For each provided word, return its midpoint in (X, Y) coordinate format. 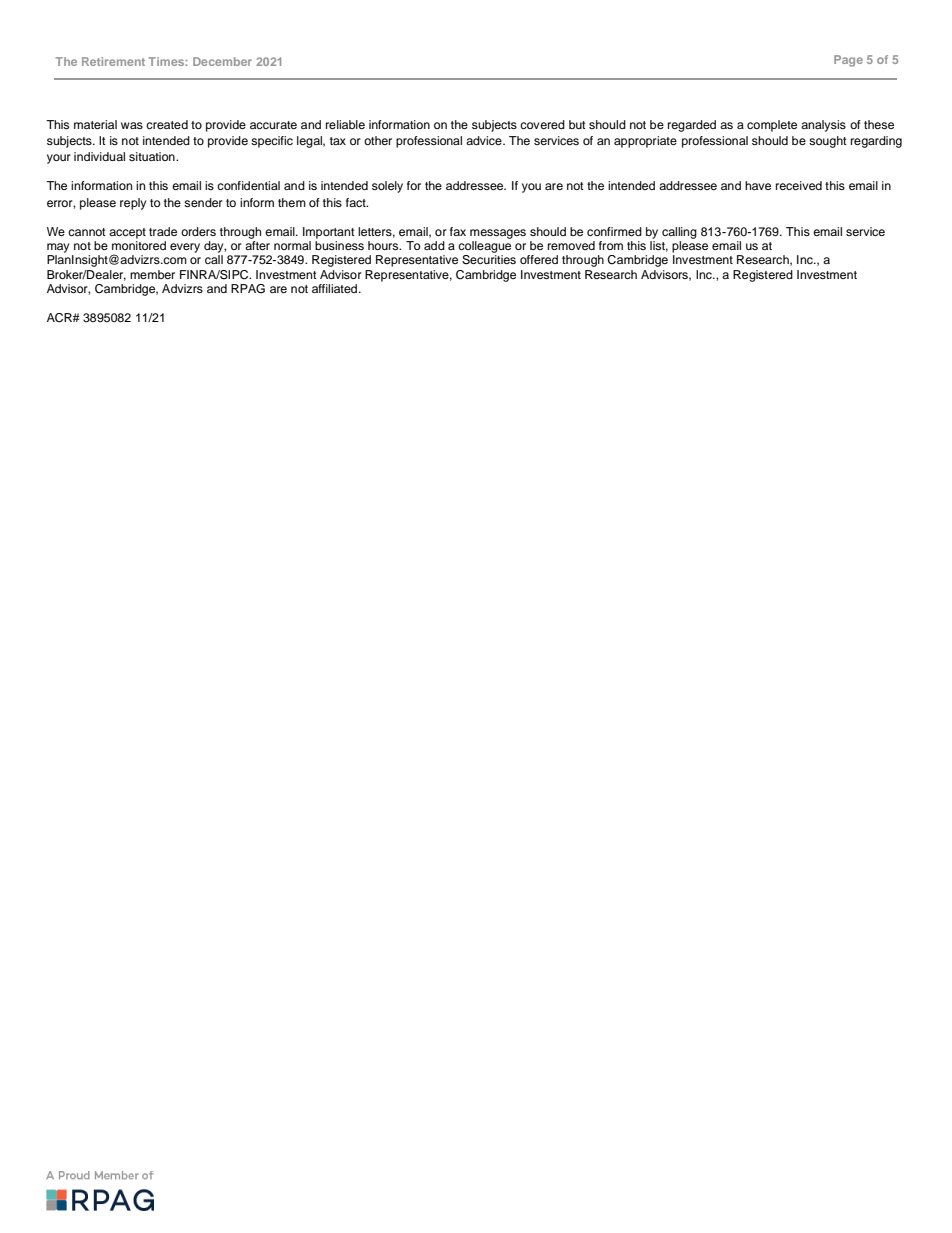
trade (163, 231)
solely (387, 187)
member (152, 274)
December (222, 61)
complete (772, 126)
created (167, 124)
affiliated (336, 288)
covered (542, 124)
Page (848, 61)
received (799, 185)
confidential (248, 185)
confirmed (614, 231)
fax (458, 231)
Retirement (113, 61)
